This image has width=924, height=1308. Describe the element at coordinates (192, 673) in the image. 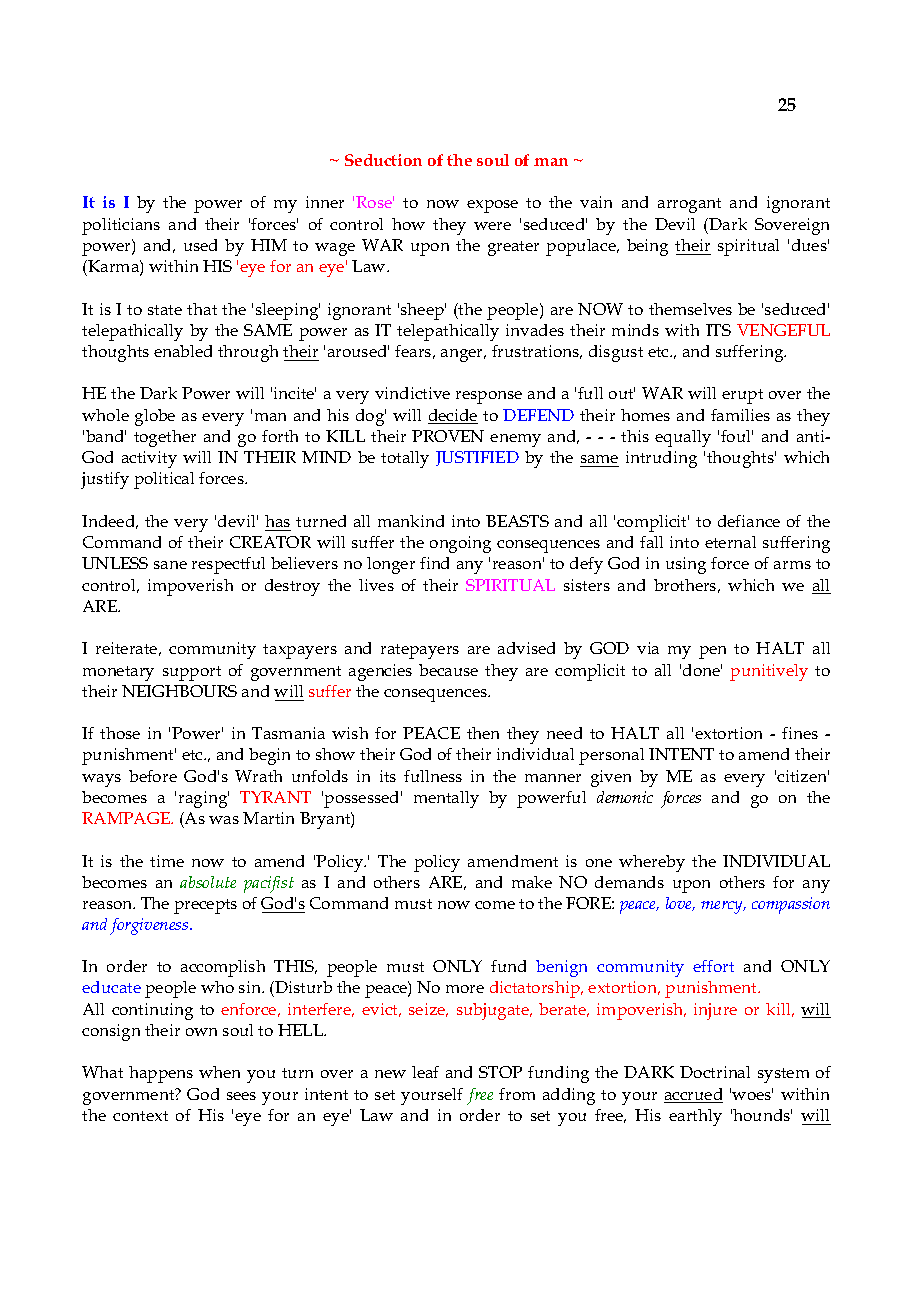

I see `support` at that location.
